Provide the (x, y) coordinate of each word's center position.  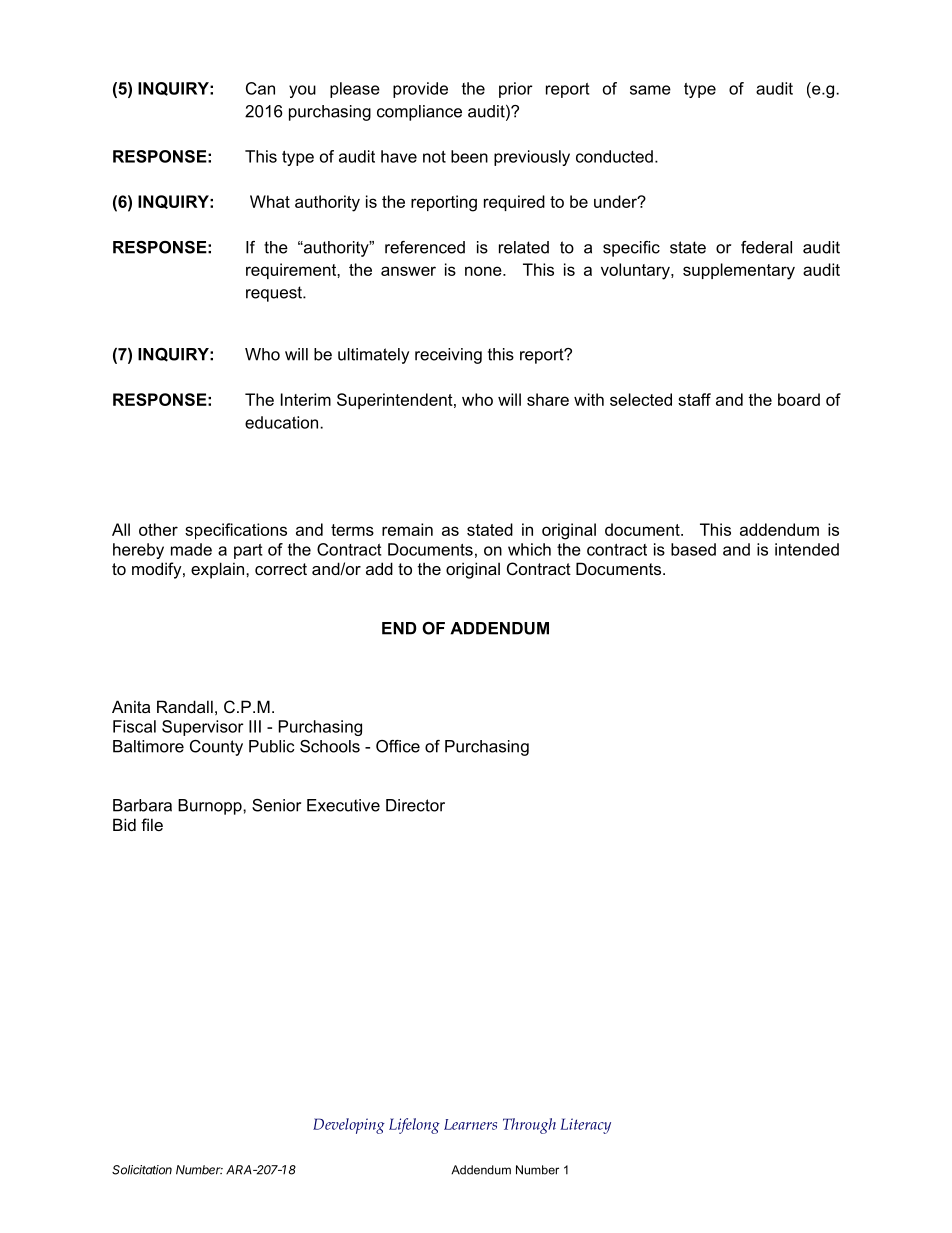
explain (219, 570)
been (469, 156)
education (283, 422)
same (650, 90)
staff (694, 399)
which (529, 549)
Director (415, 805)
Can (260, 88)
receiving (448, 356)
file (152, 824)
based (693, 549)
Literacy (585, 1126)
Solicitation (142, 1170)
